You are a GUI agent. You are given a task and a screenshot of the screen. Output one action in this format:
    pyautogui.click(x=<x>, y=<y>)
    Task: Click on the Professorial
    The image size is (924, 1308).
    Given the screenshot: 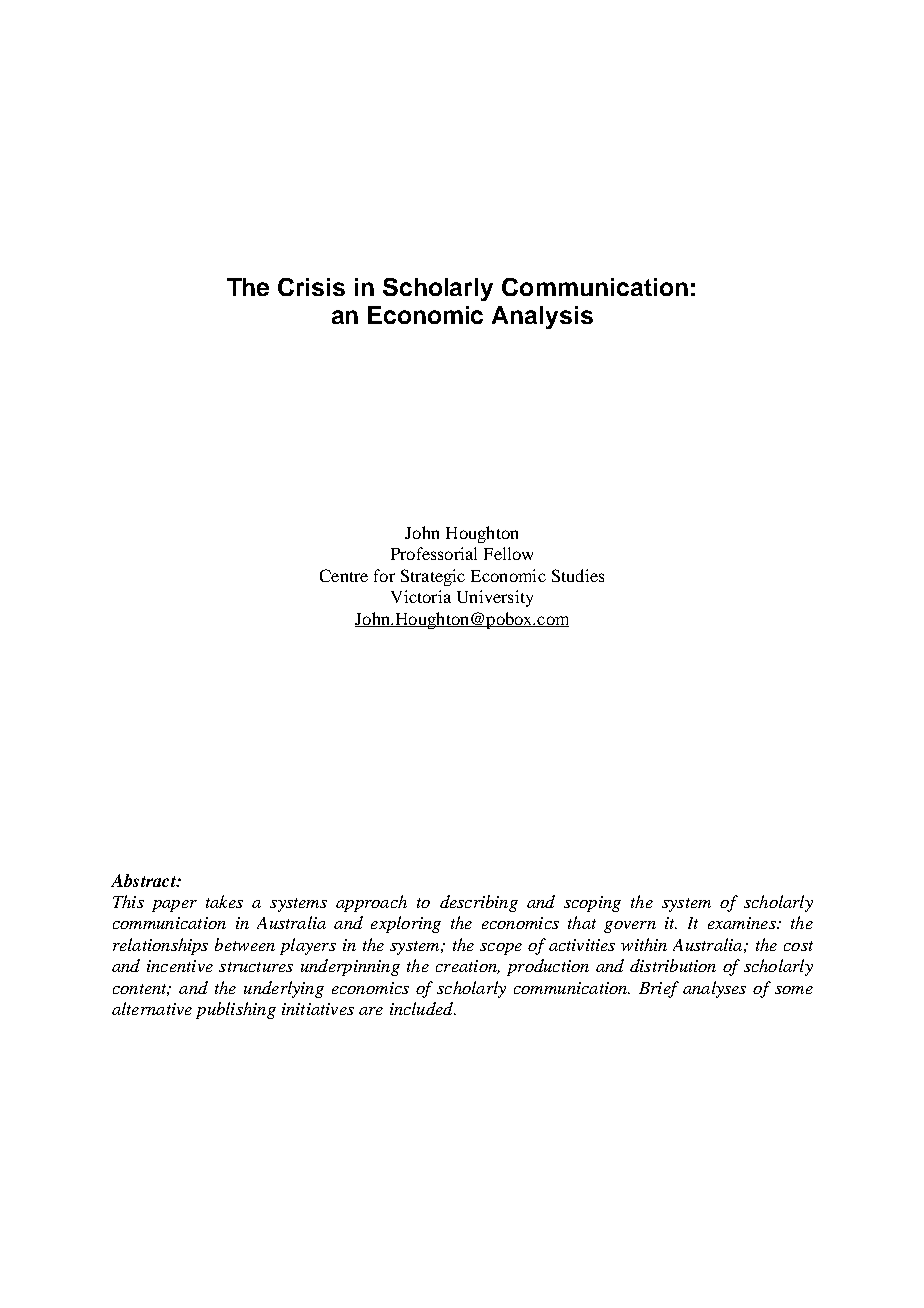 What is the action you would take?
    pyautogui.click(x=434, y=553)
